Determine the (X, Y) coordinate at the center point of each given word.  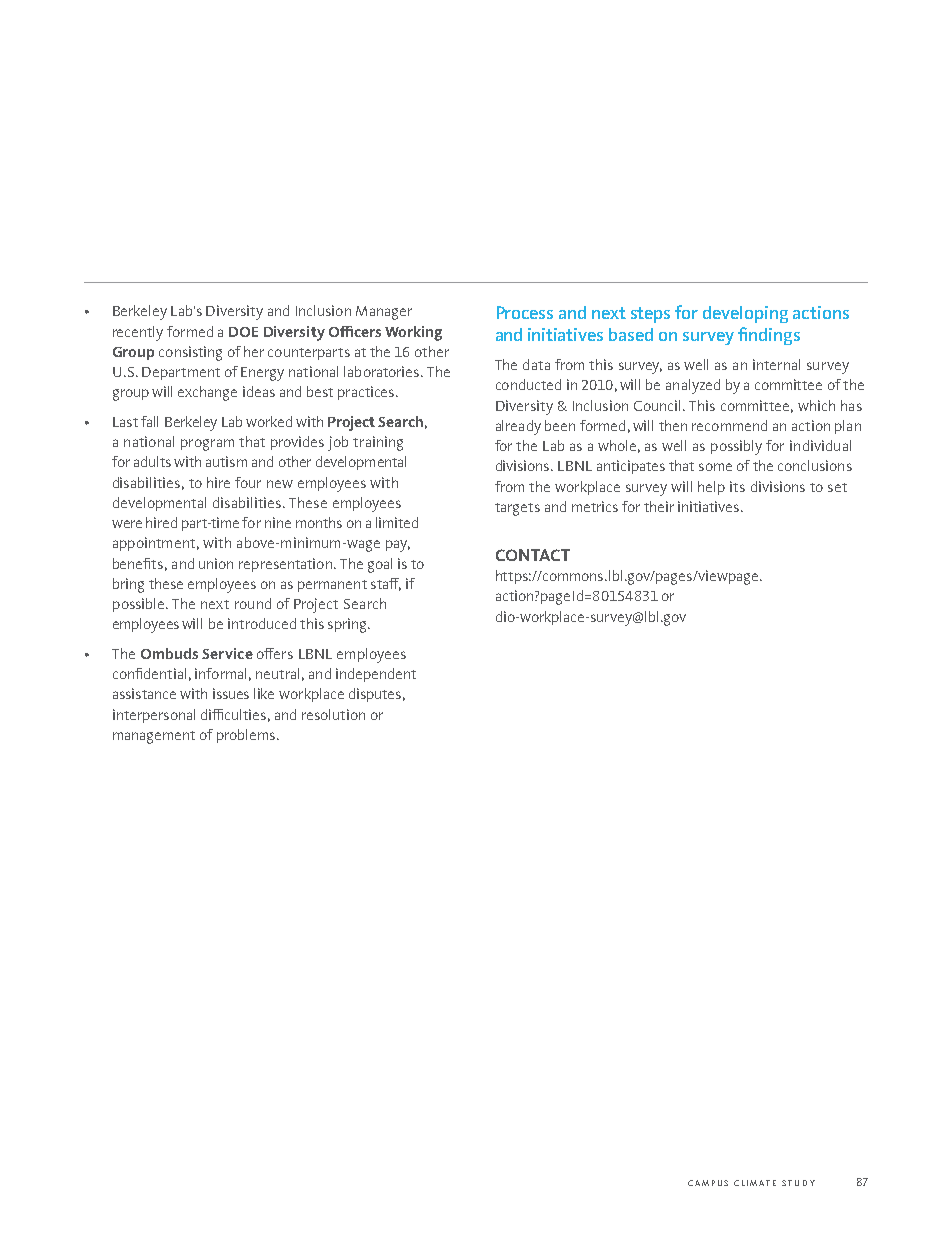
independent (376, 675)
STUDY (798, 1183)
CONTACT (533, 555)
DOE (243, 332)
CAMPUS (708, 1183)
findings (769, 336)
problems (246, 736)
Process (525, 312)
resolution (333, 714)
